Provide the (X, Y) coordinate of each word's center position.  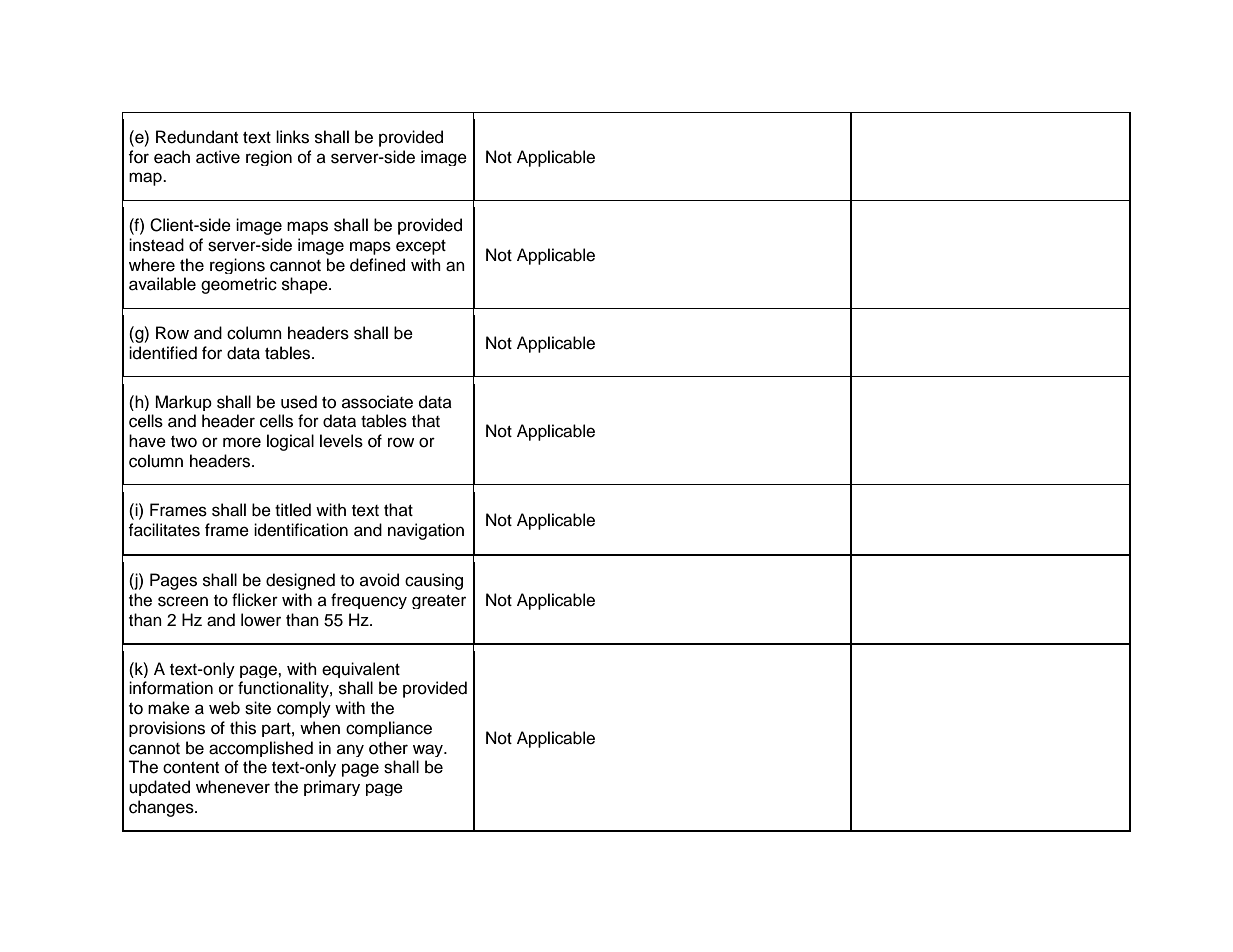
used (299, 402)
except (421, 247)
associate (377, 402)
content (191, 768)
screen (183, 601)
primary (332, 788)
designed (300, 581)
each (172, 157)
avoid (379, 580)
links (292, 137)
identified (163, 353)
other (388, 748)
